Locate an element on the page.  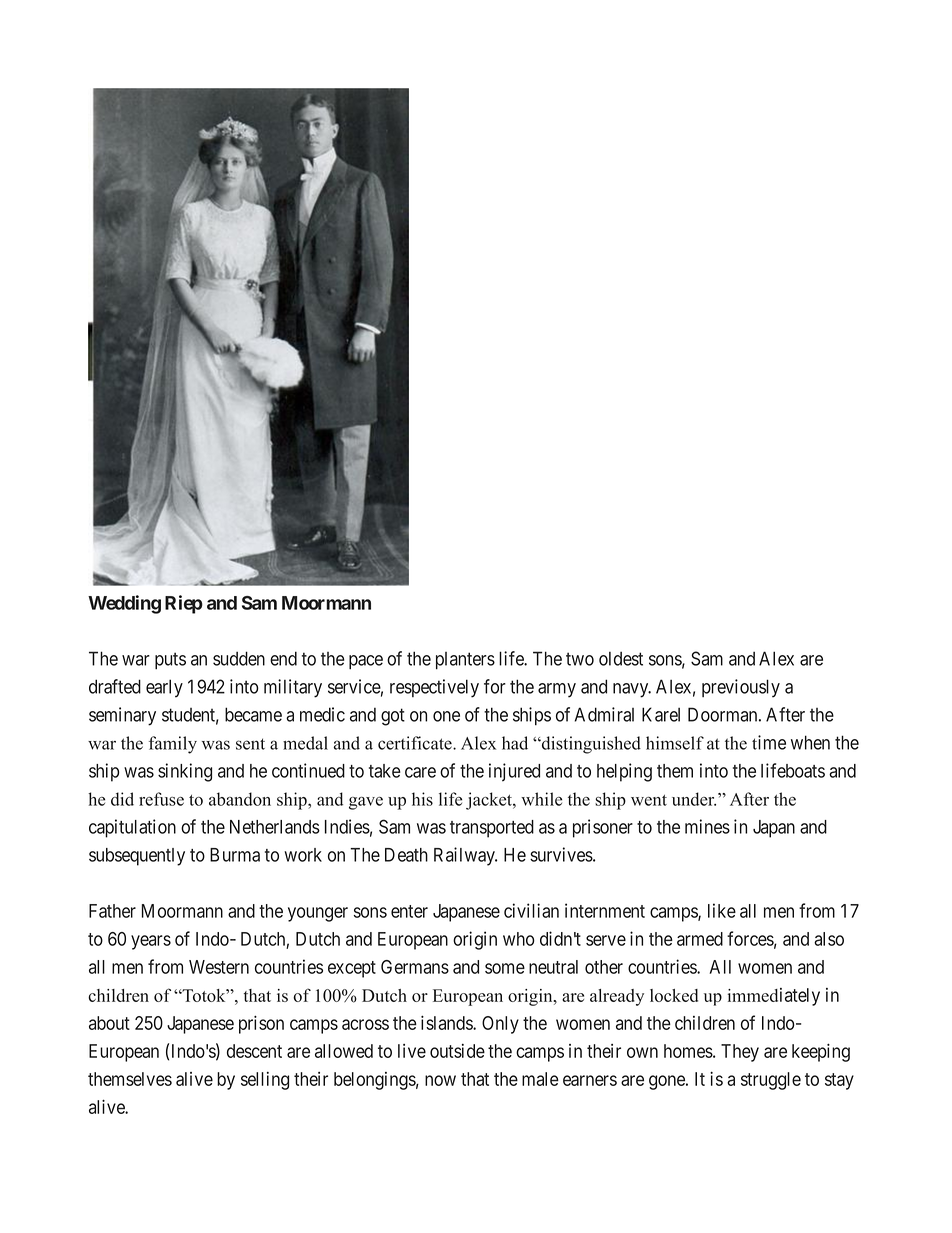
They is located at coordinates (740, 1053).
